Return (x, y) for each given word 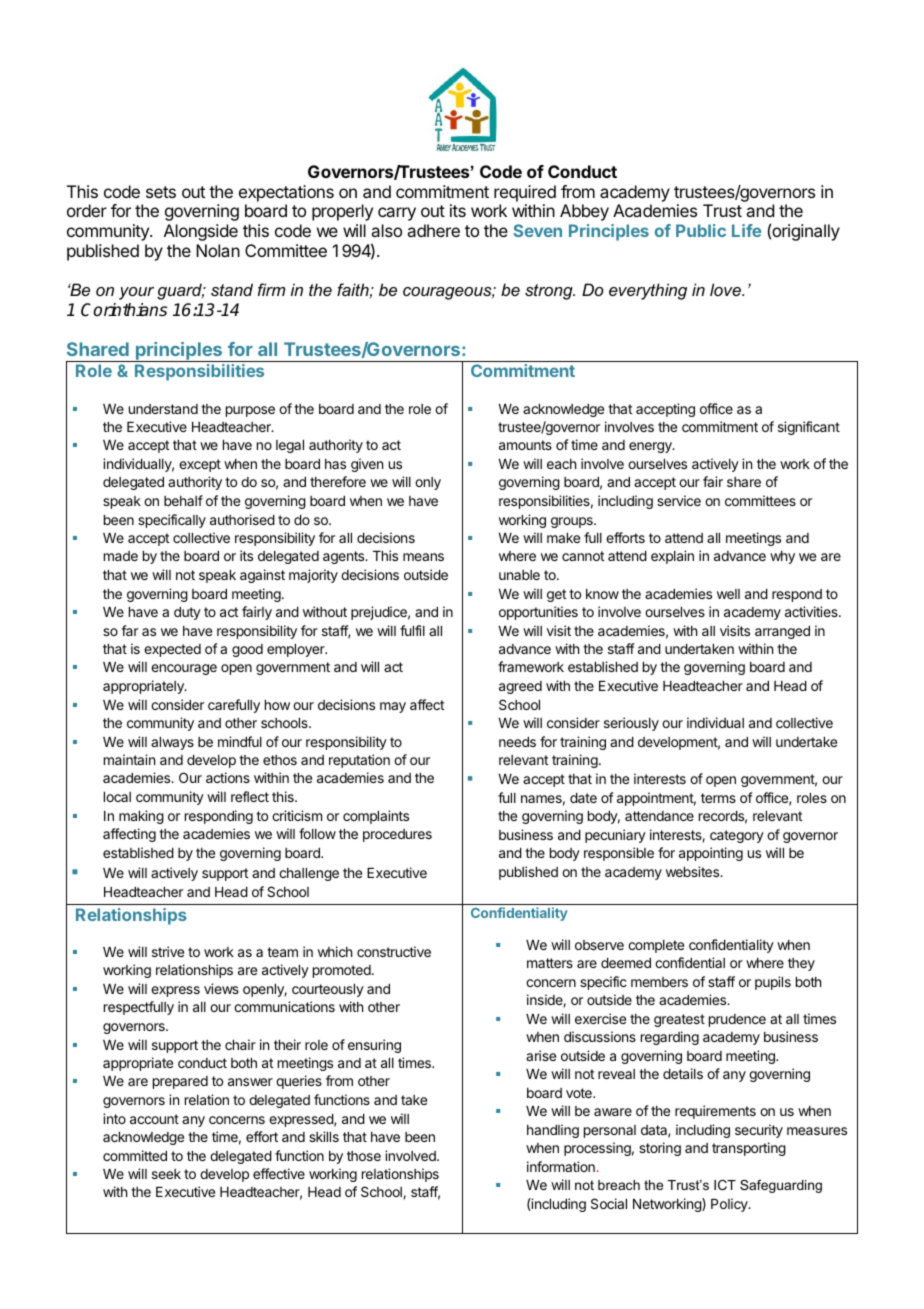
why (782, 557)
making (141, 817)
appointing (711, 854)
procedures (397, 835)
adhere (433, 230)
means (423, 557)
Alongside (201, 232)
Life (746, 230)
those (364, 1156)
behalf (183, 500)
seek (166, 1174)
